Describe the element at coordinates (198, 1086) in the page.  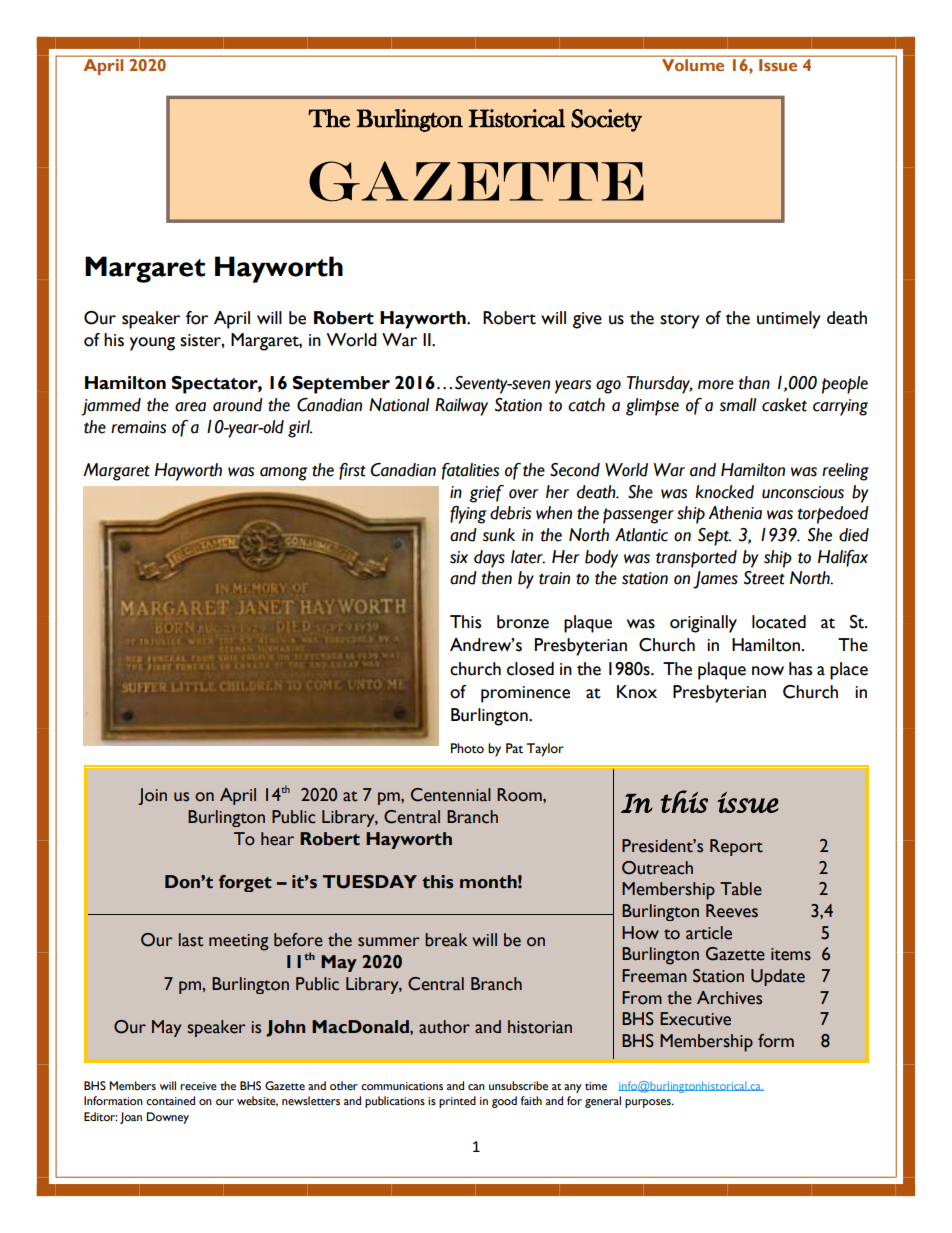
I see `receive` at that location.
